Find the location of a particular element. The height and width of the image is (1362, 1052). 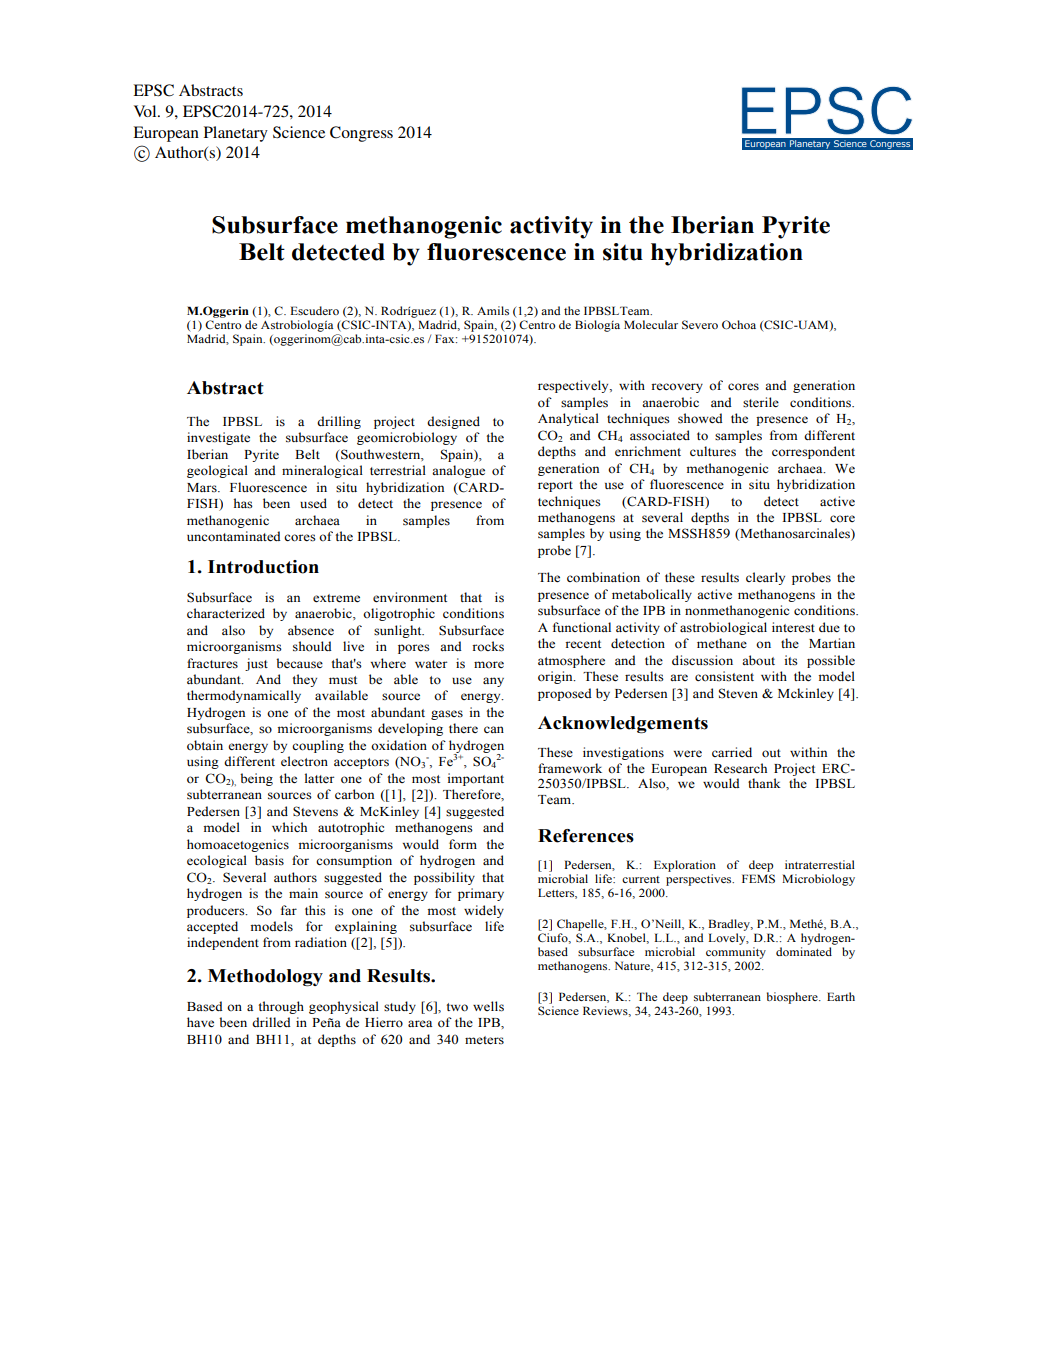

have is located at coordinates (200, 1022).
